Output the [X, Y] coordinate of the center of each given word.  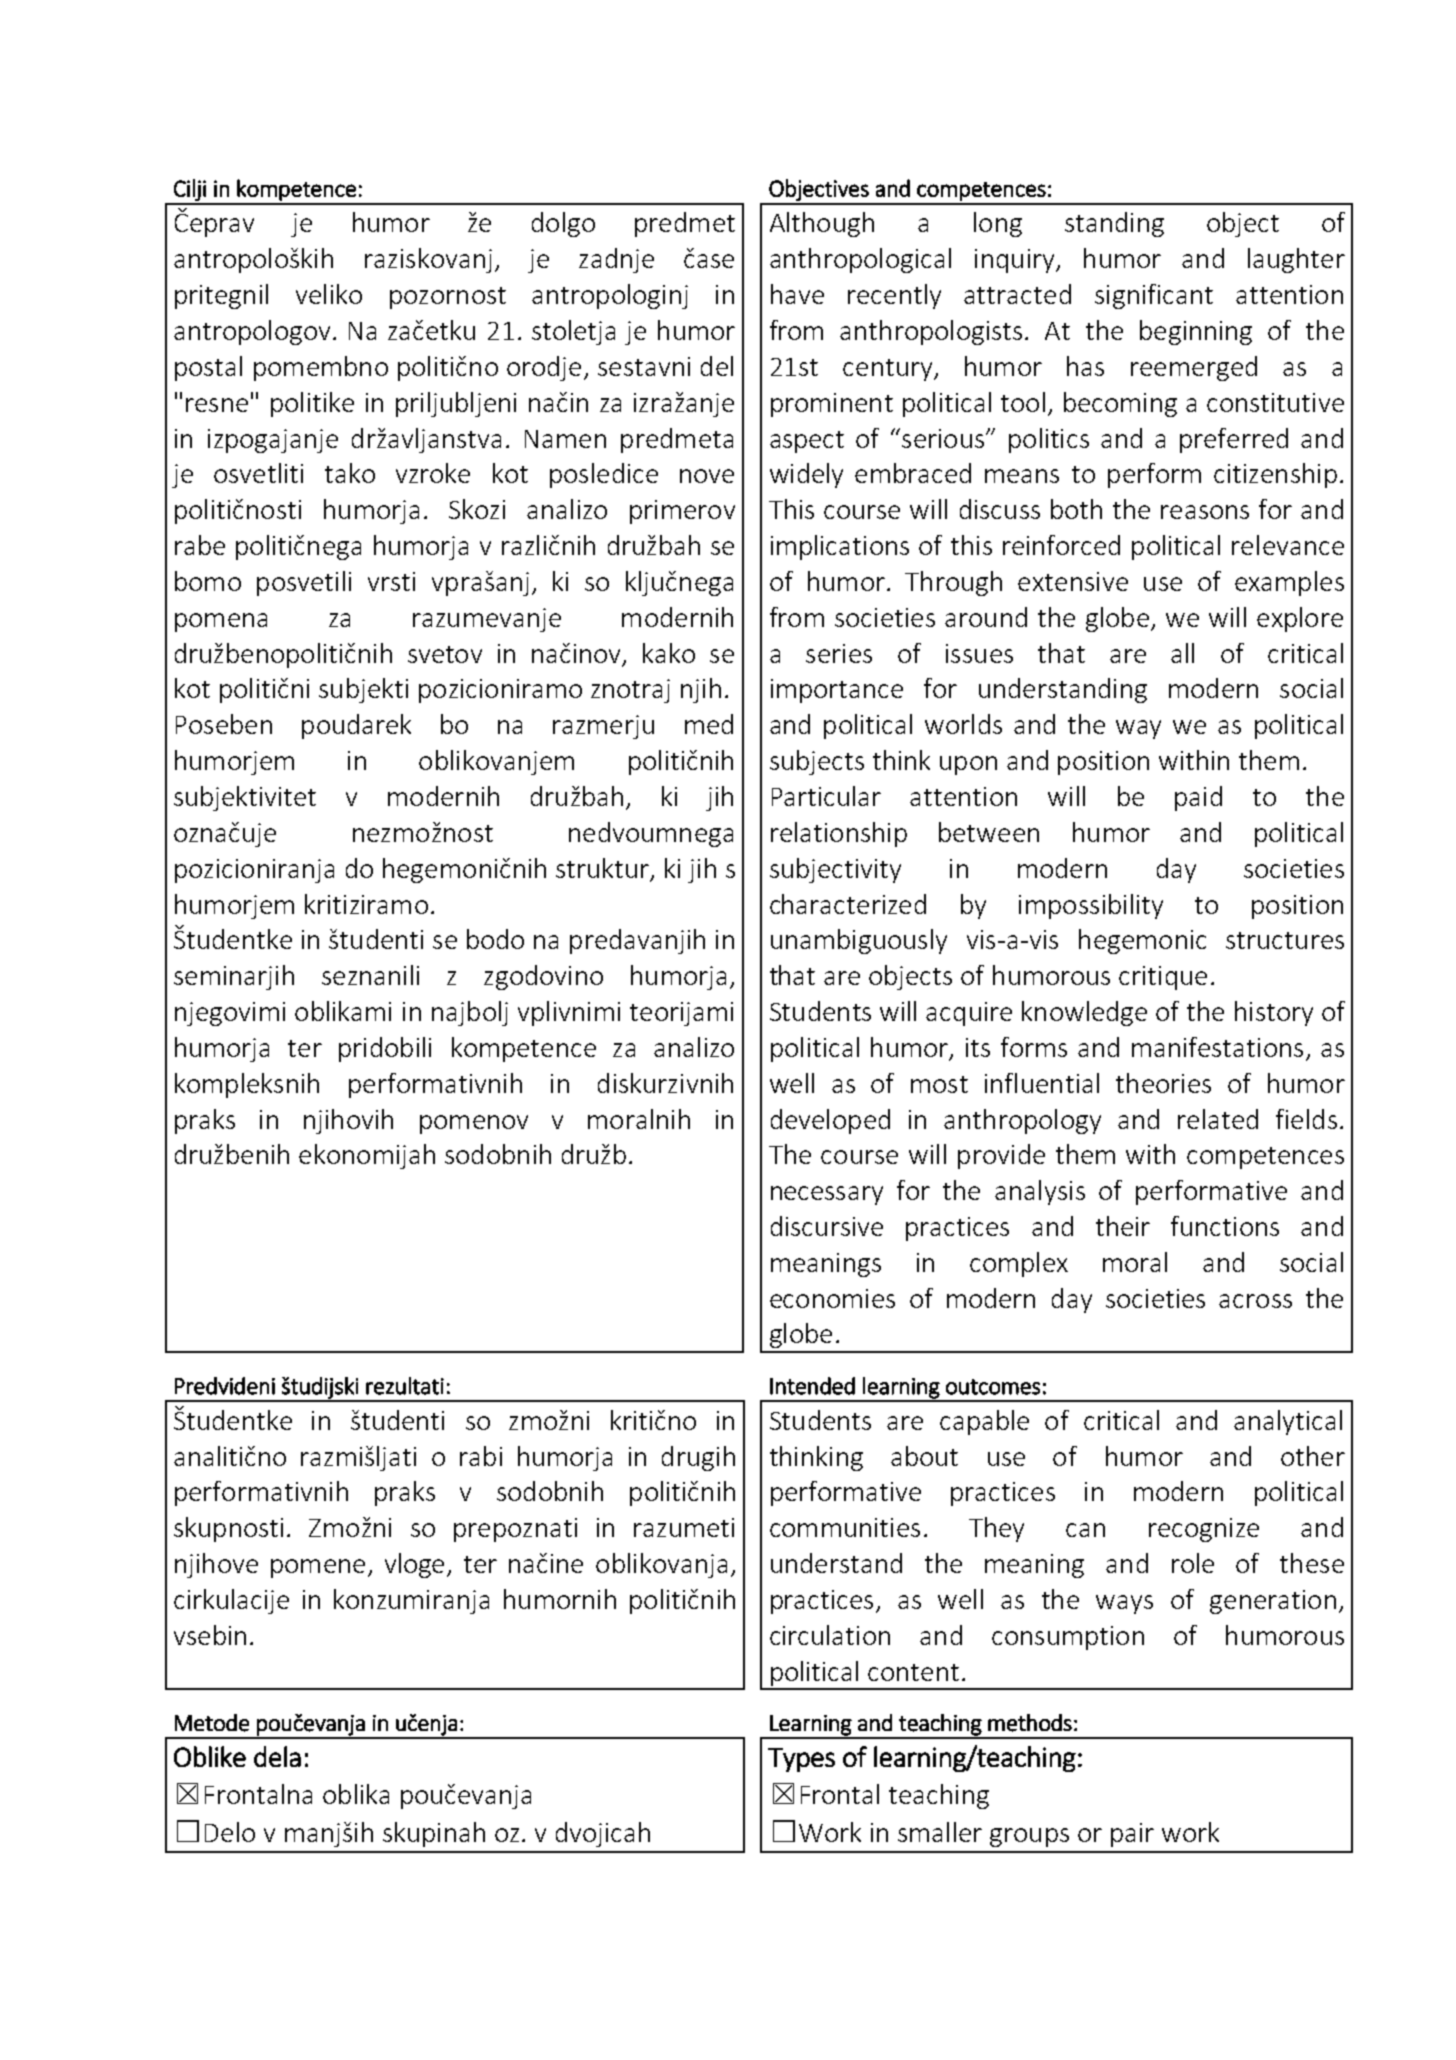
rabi [481, 1456]
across [1255, 1301]
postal [208, 368]
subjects [817, 762]
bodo [495, 939]
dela [277, 1756]
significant [1154, 296]
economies [832, 1298]
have [797, 294]
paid [1198, 798]
